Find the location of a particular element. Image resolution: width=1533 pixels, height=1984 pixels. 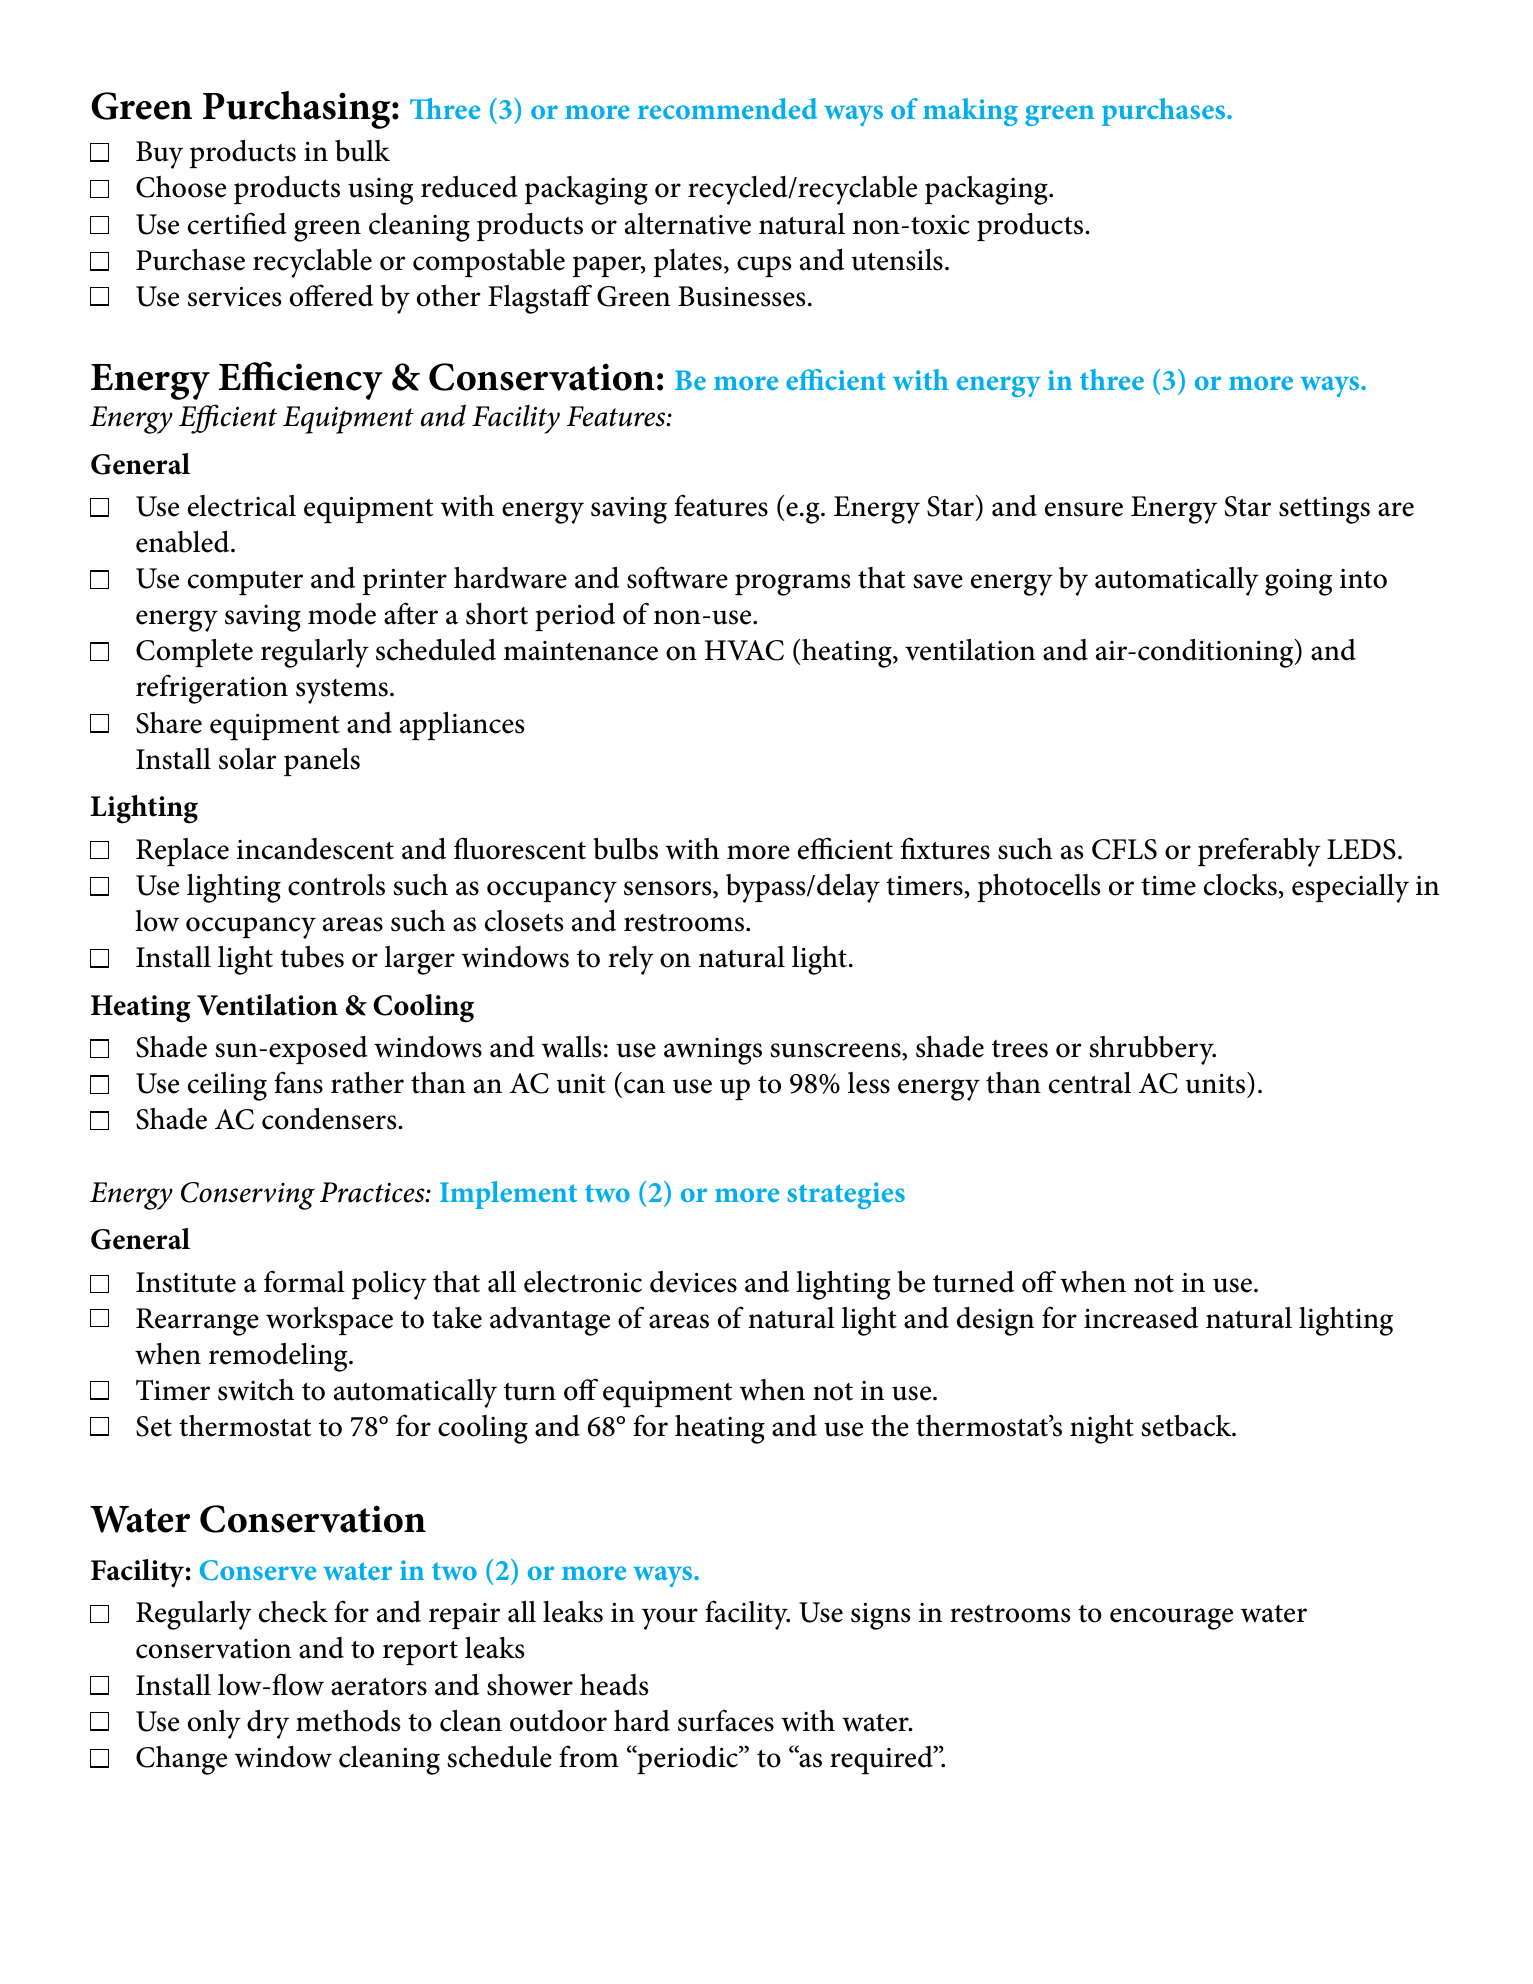

clocks is located at coordinates (1240, 885).
